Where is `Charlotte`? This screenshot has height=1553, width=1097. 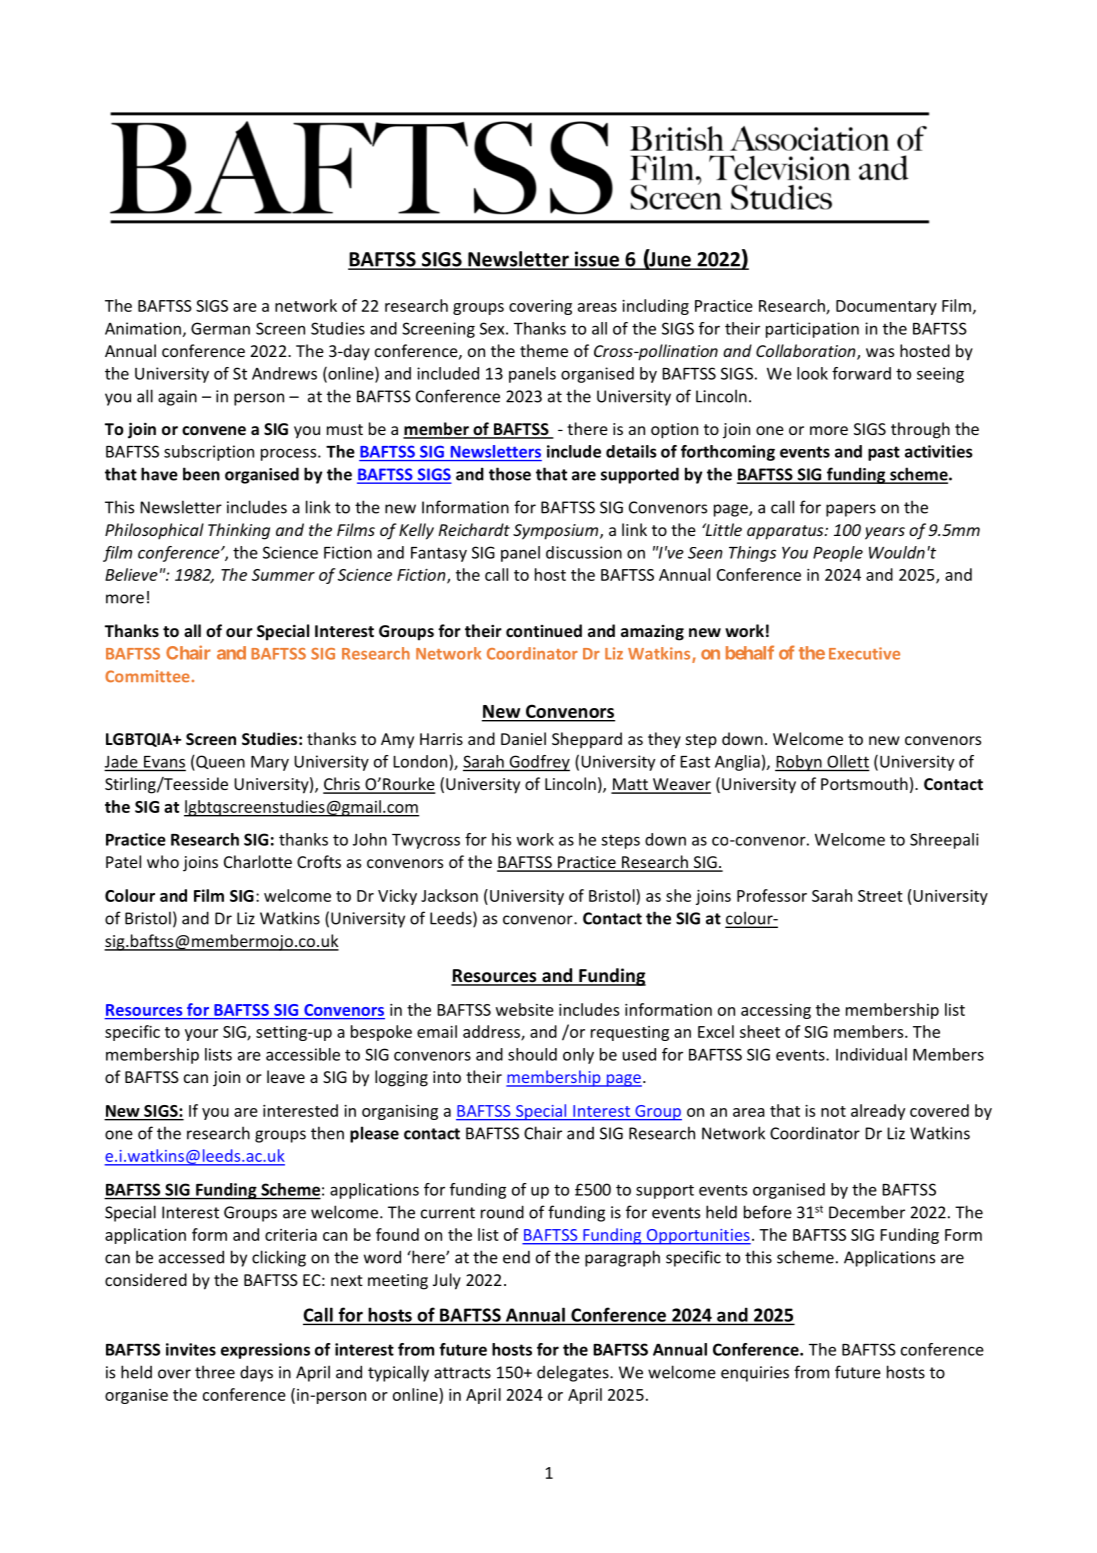
Charlotte is located at coordinates (258, 861).
